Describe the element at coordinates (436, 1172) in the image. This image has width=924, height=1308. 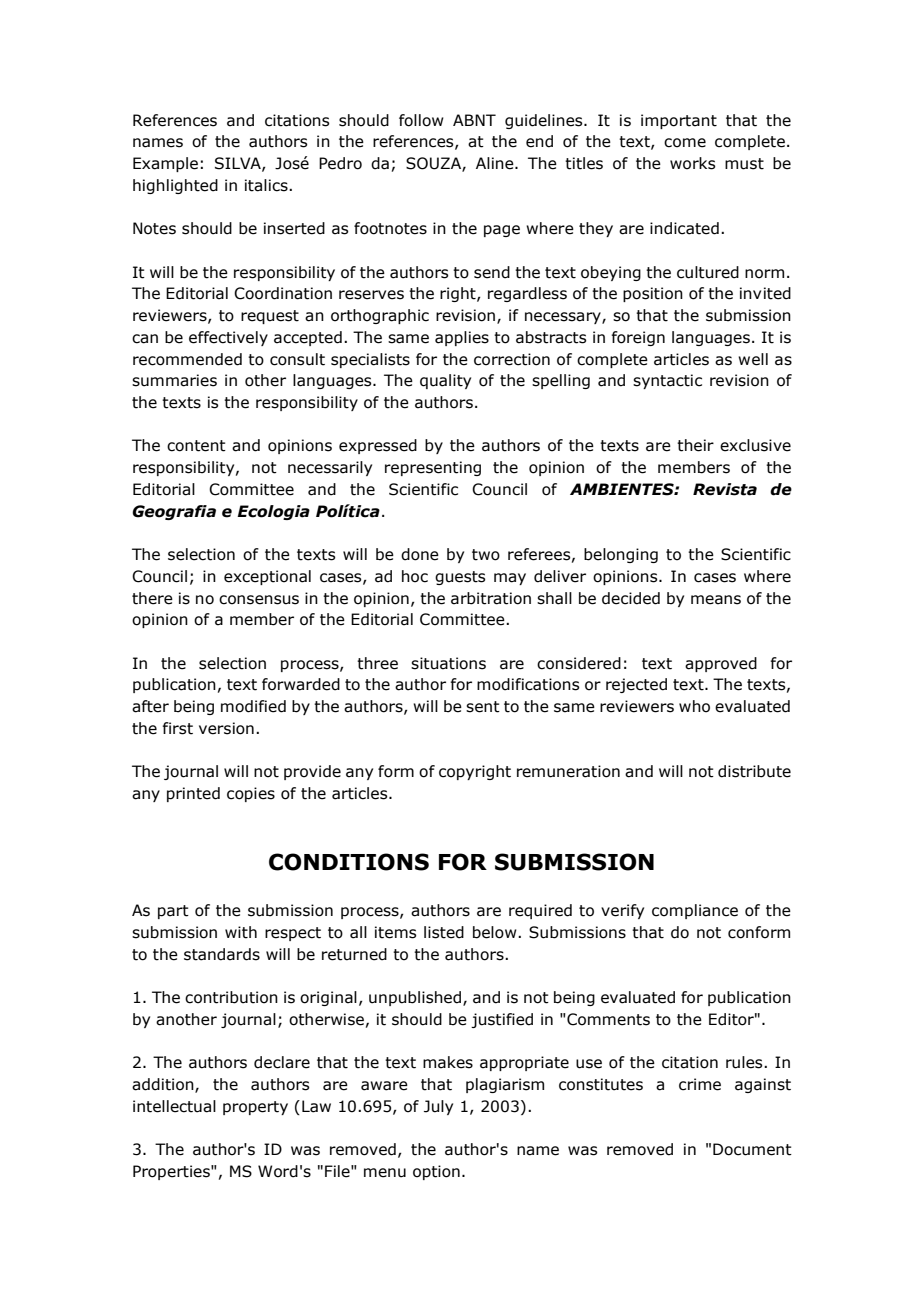
I see `option` at that location.
